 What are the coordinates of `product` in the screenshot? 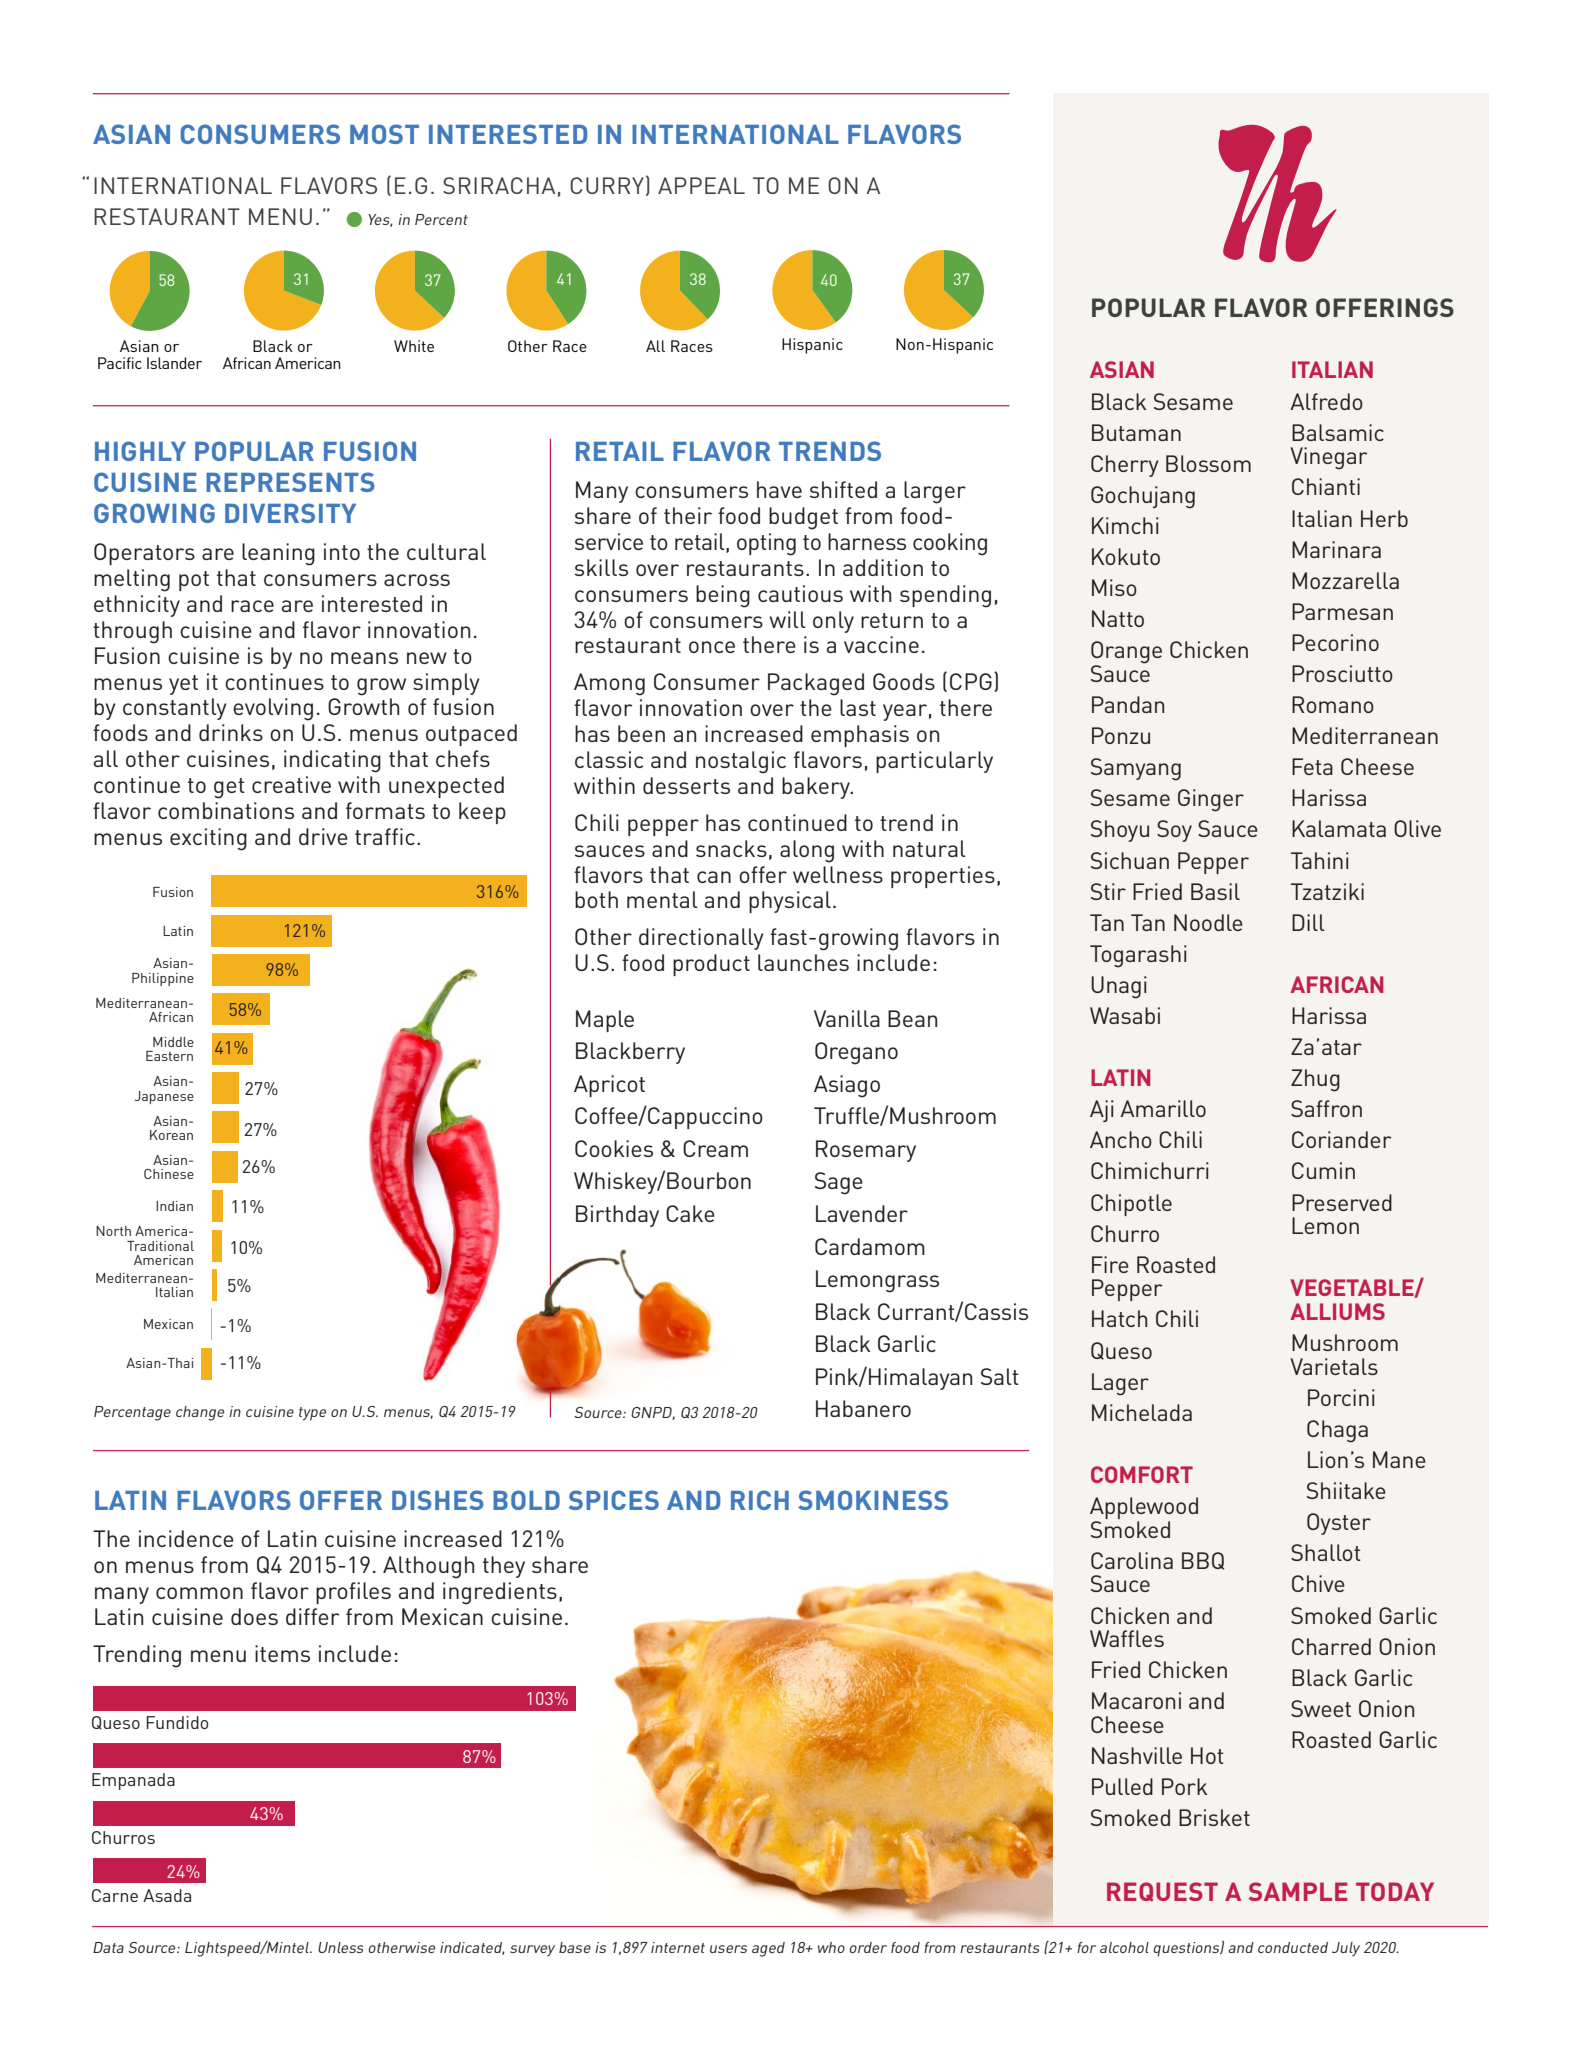 It's located at (711, 965).
